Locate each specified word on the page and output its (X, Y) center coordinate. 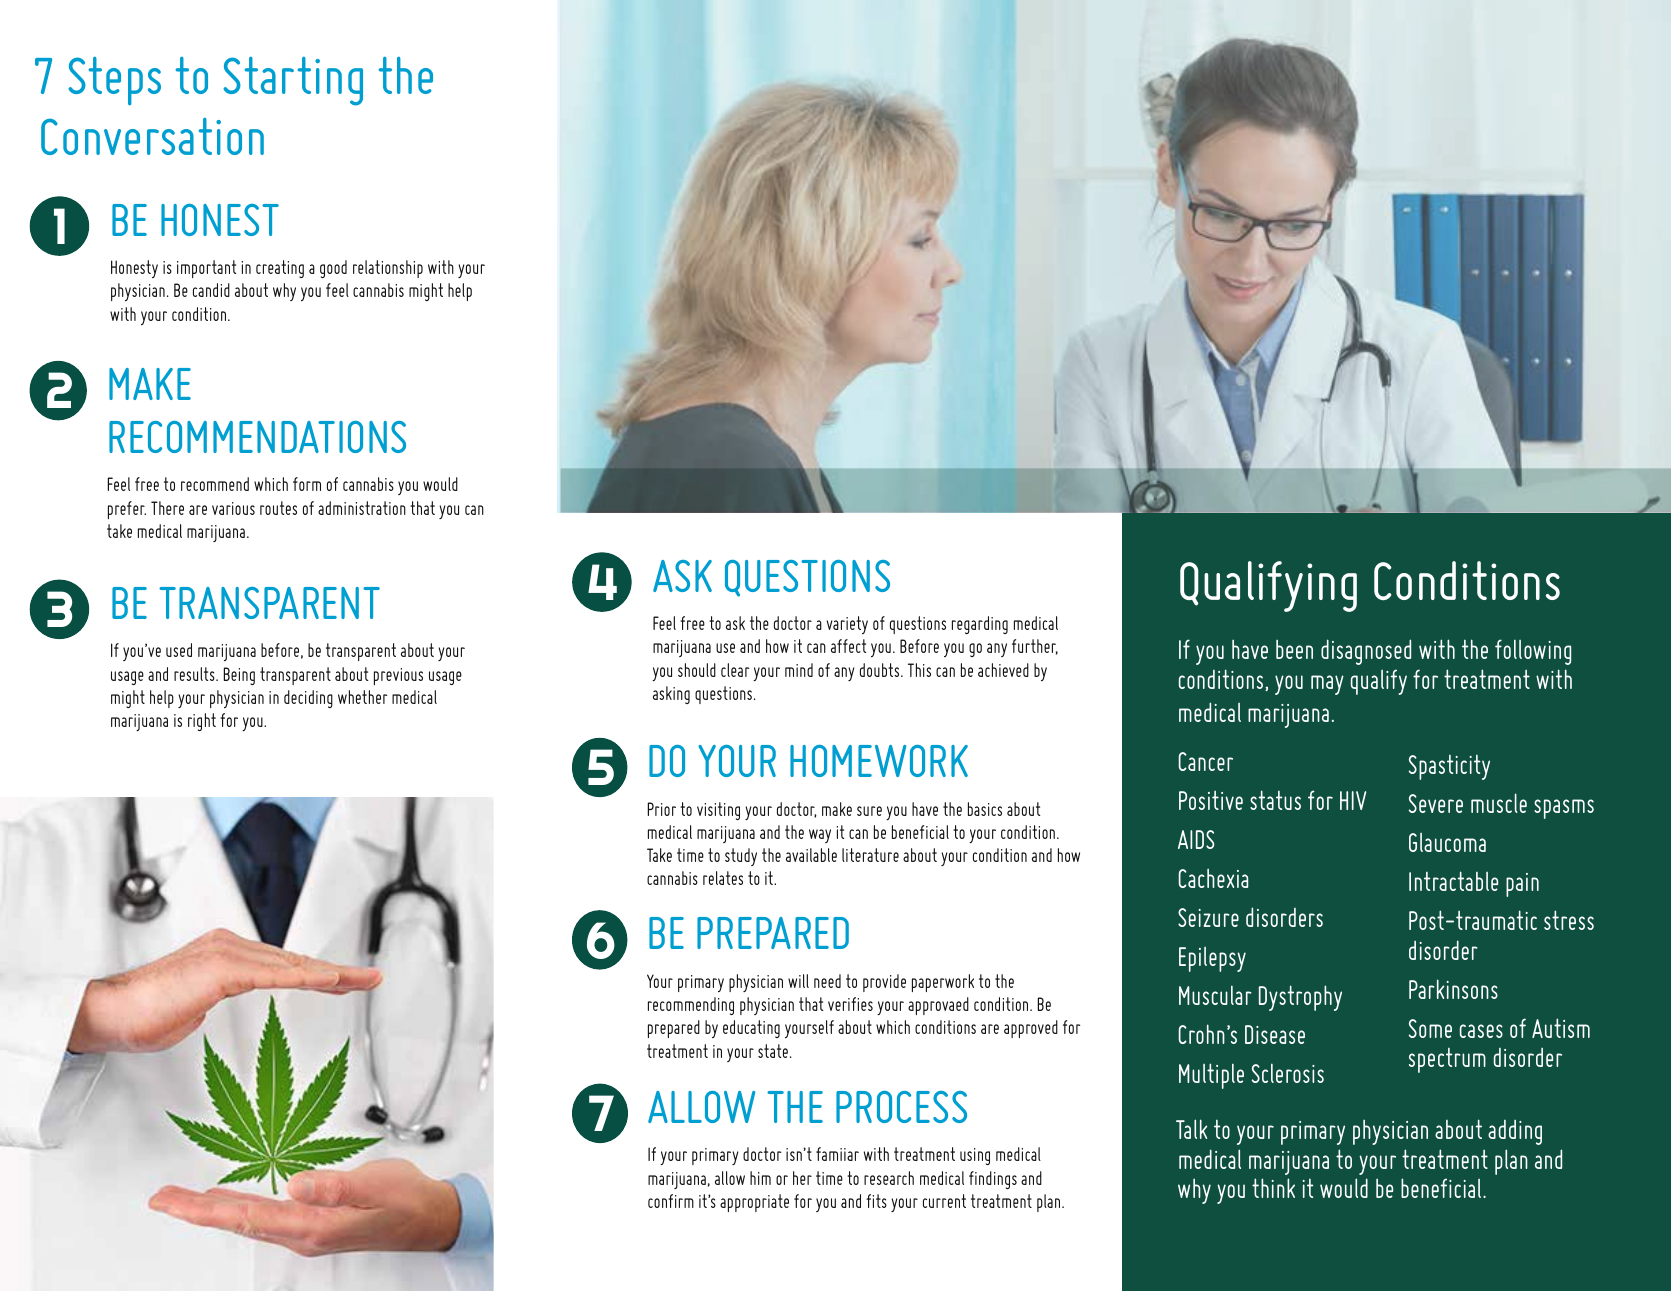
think (1273, 1188)
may (1327, 685)
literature (870, 855)
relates (723, 878)
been (1294, 649)
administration (362, 508)
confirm (671, 1201)
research (889, 1178)
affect (848, 646)
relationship (388, 269)
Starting (293, 81)
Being (239, 676)
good (333, 269)
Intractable (1453, 881)
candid (211, 290)
